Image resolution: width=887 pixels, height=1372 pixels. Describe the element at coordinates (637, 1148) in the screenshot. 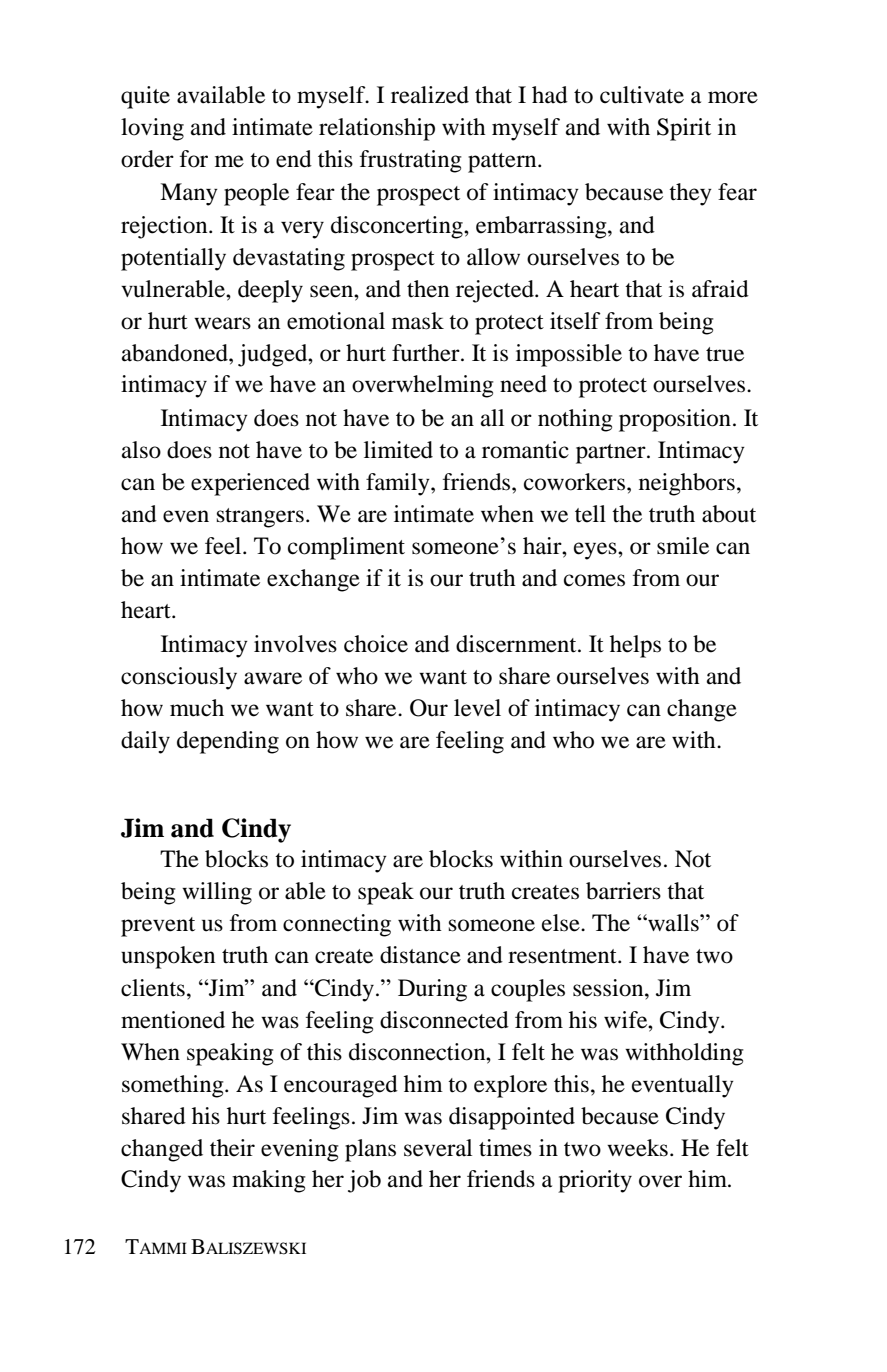

I see `weeks` at that location.
